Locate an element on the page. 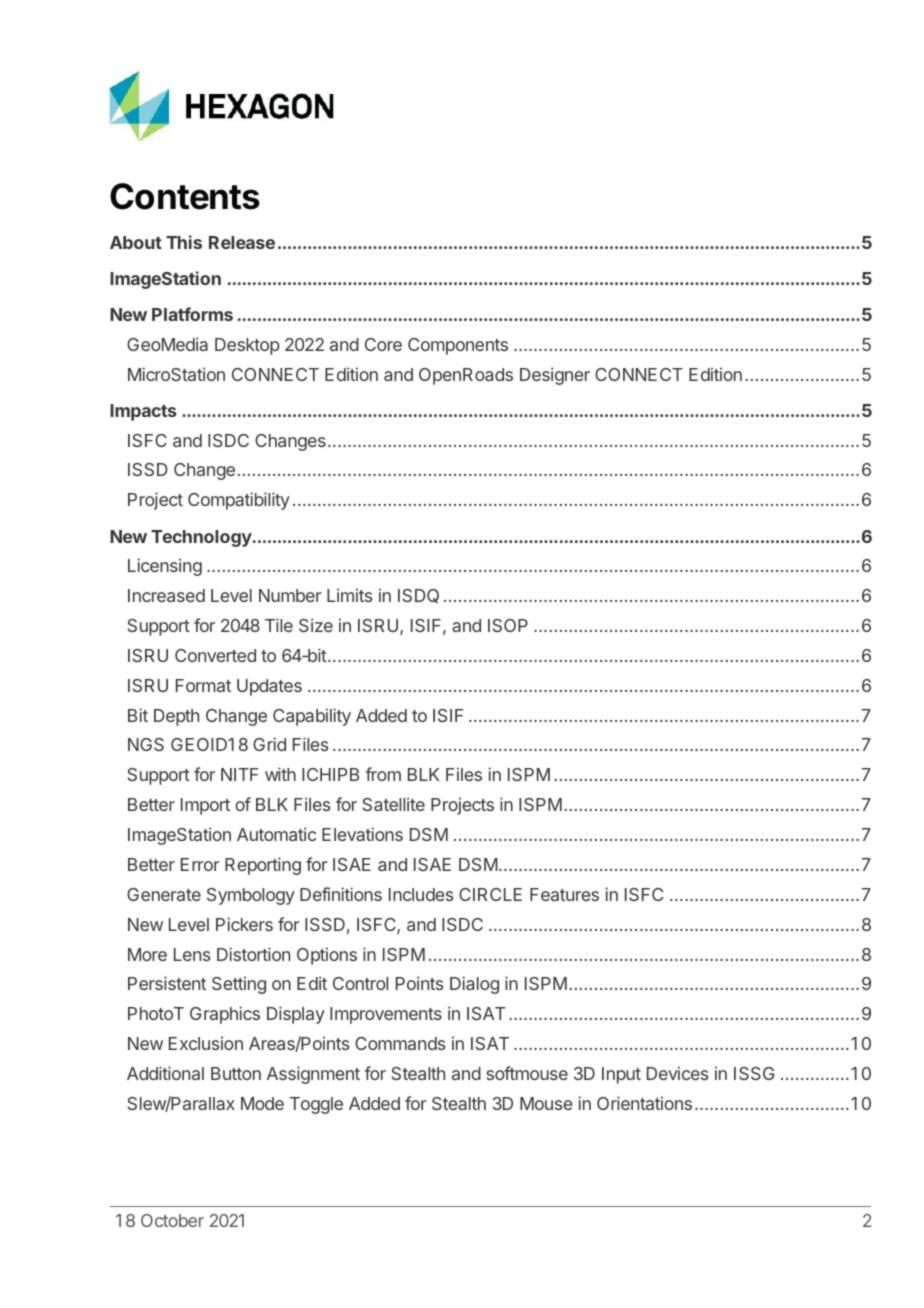 This page has height=1308, width=924. Features is located at coordinates (564, 894).
